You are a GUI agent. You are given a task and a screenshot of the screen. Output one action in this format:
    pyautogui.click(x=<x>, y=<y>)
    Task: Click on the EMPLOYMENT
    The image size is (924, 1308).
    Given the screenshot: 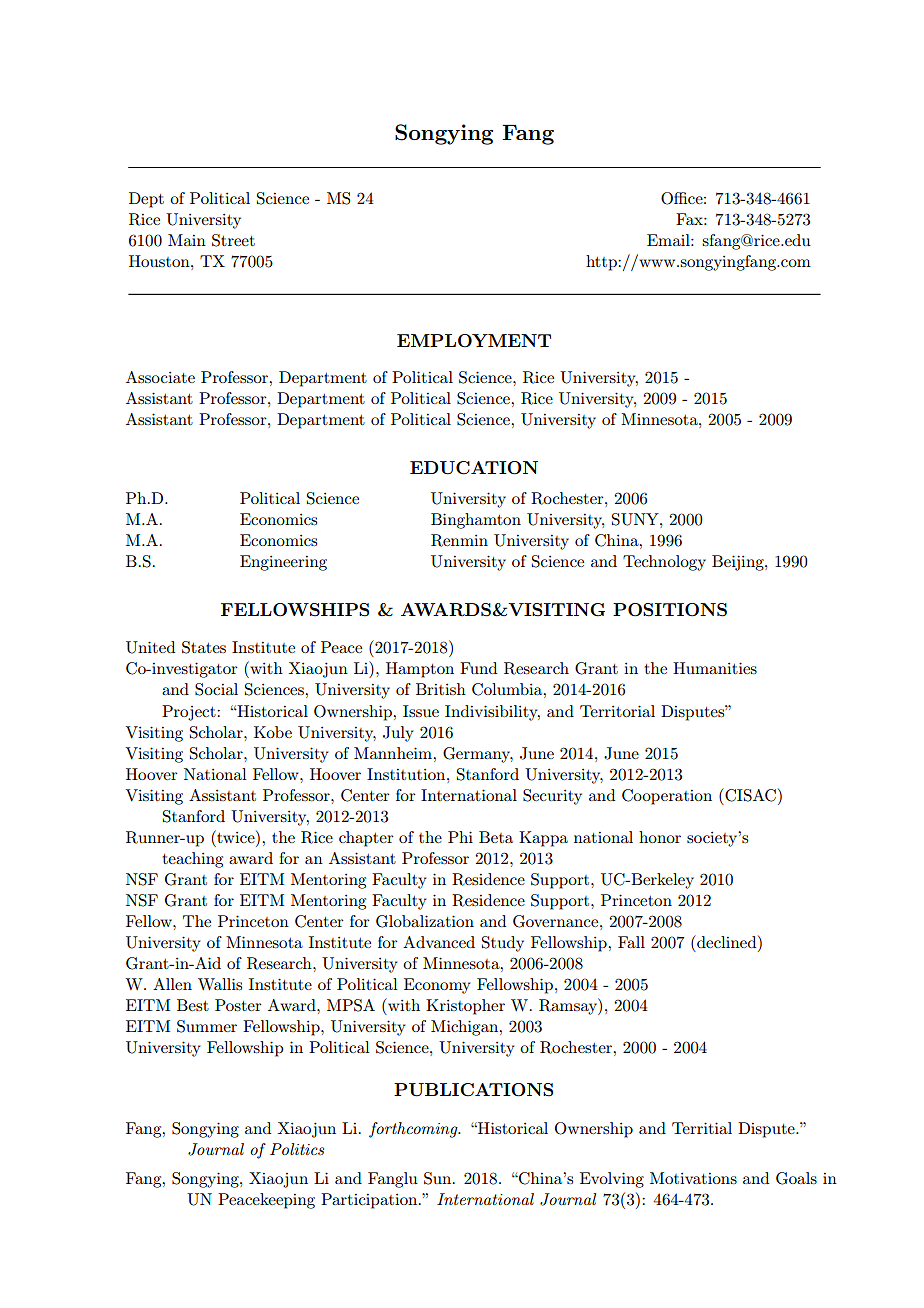 What is the action you would take?
    pyautogui.click(x=474, y=341)
